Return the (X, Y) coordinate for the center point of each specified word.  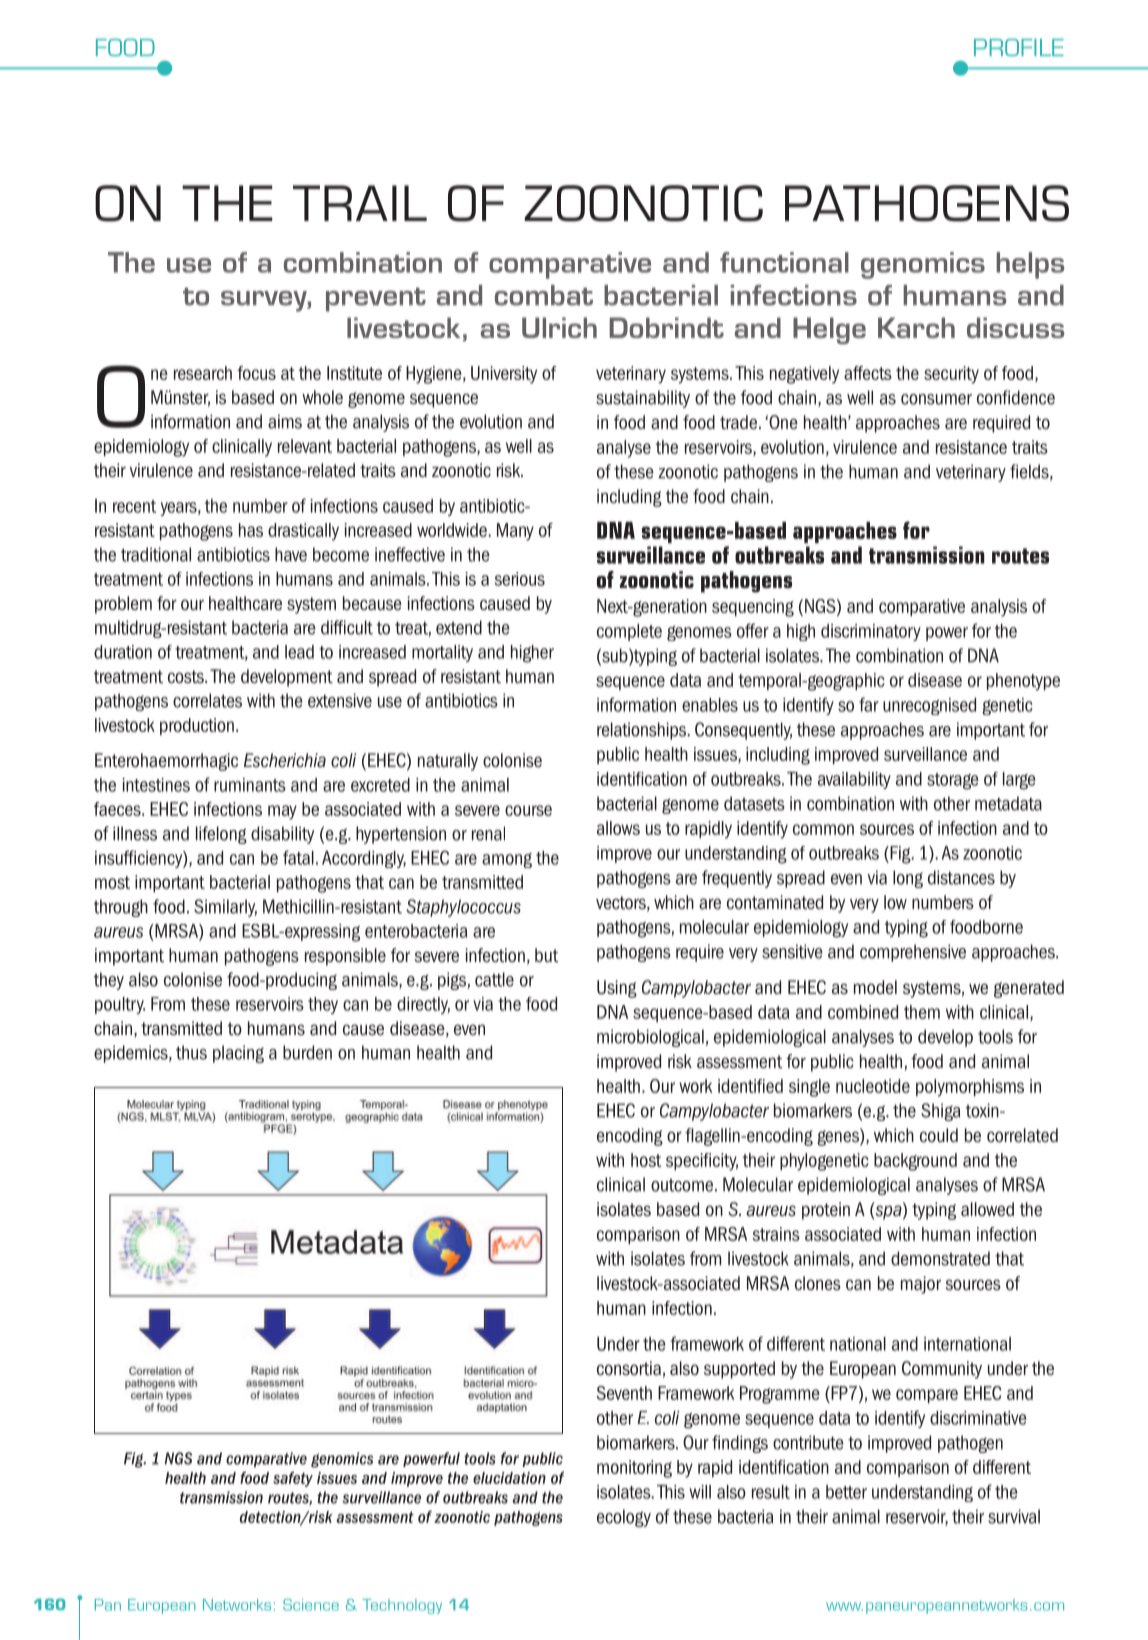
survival (1014, 1516)
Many (515, 532)
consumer (936, 399)
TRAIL (360, 203)
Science (311, 1605)
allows (618, 828)
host (646, 1160)
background (915, 1162)
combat (544, 295)
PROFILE (1019, 47)
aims (285, 421)
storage (953, 781)
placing (238, 1054)
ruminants (250, 785)
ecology (624, 1518)
